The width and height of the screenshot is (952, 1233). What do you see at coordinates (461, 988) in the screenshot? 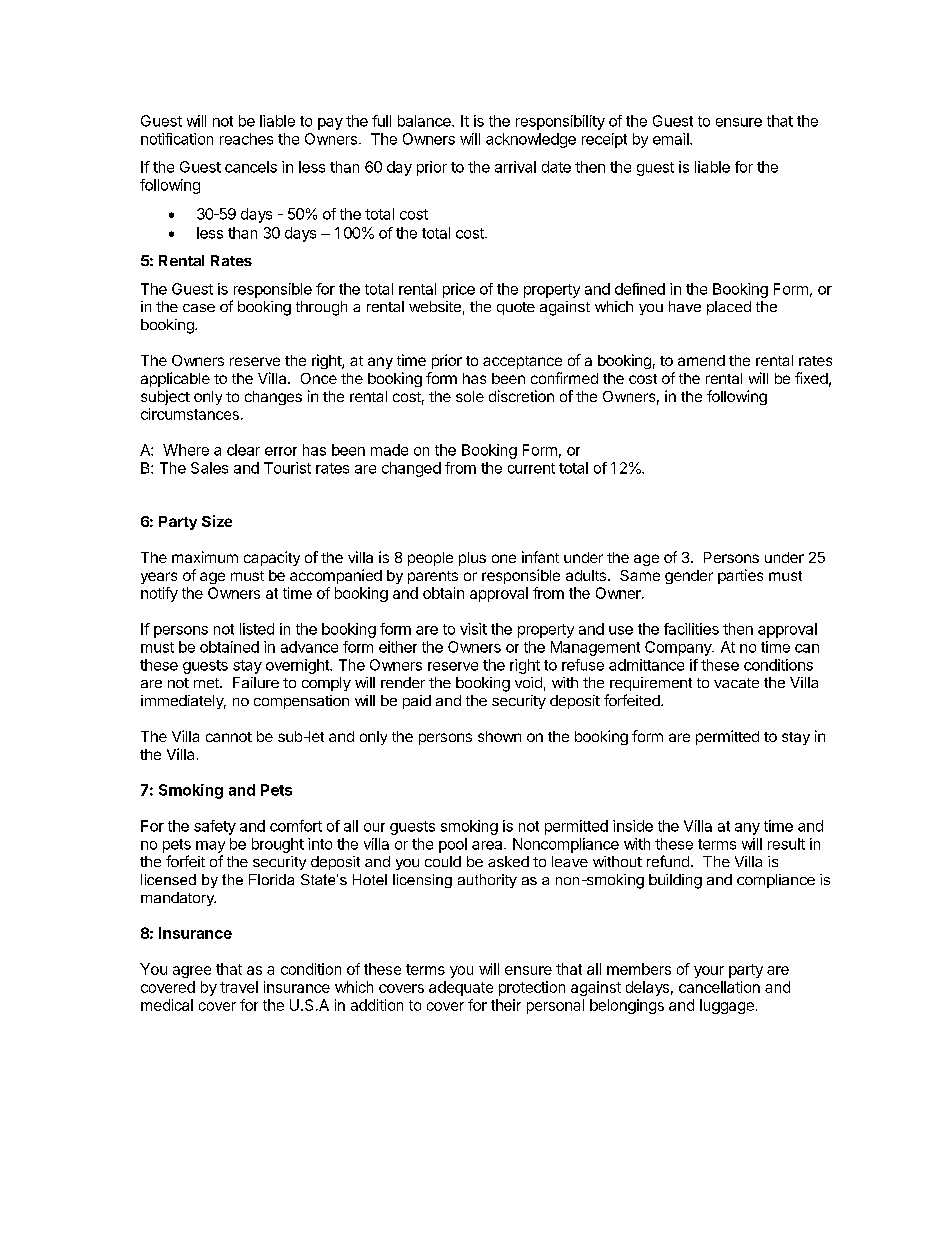
I see `adequate` at bounding box center [461, 988].
